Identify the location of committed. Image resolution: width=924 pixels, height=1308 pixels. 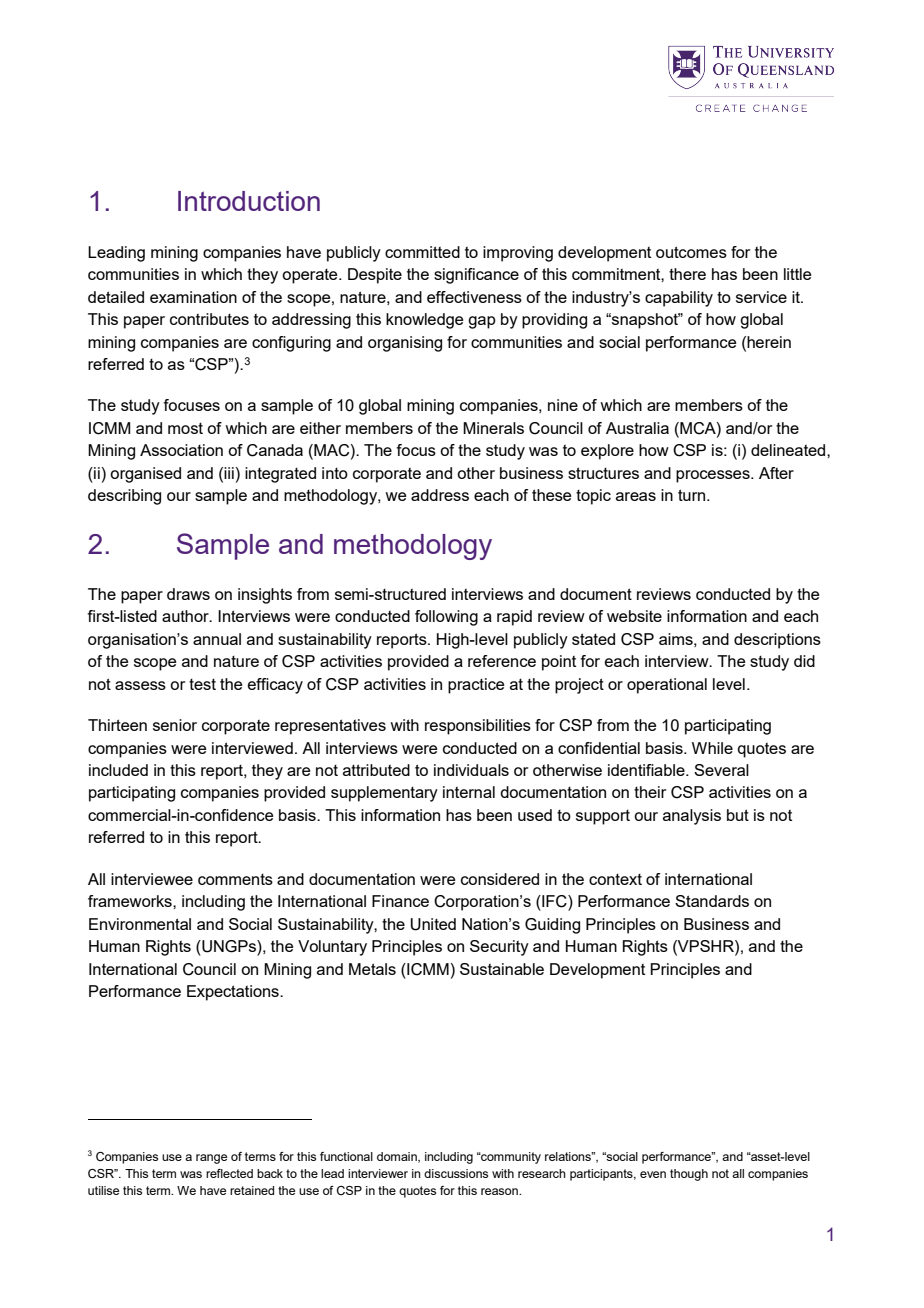
(422, 252).
